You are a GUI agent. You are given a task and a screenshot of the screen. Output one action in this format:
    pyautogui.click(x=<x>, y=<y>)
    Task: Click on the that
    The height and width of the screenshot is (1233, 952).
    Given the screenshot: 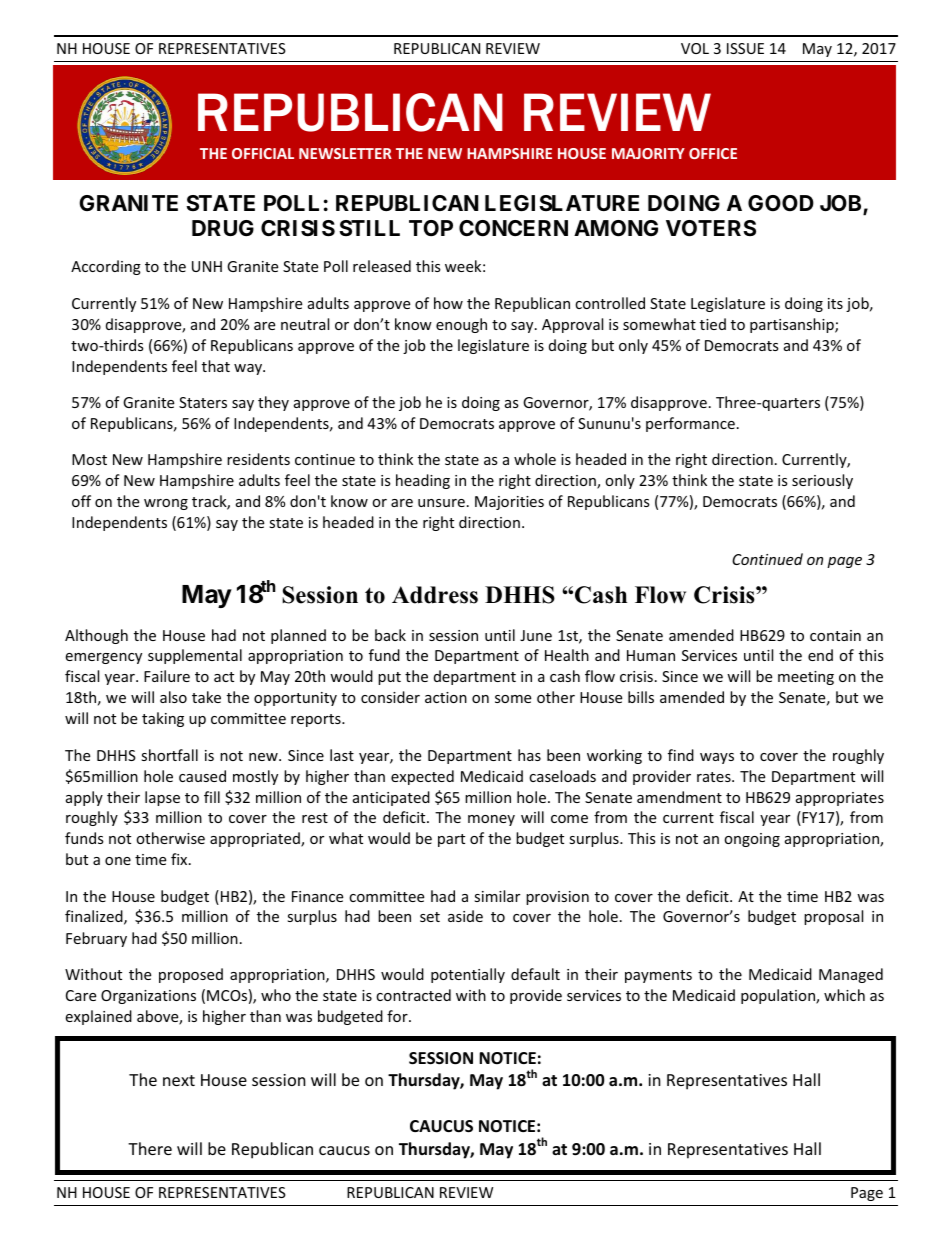 What is the action you would take?
    pyautogui.click(x=216, y=366)
